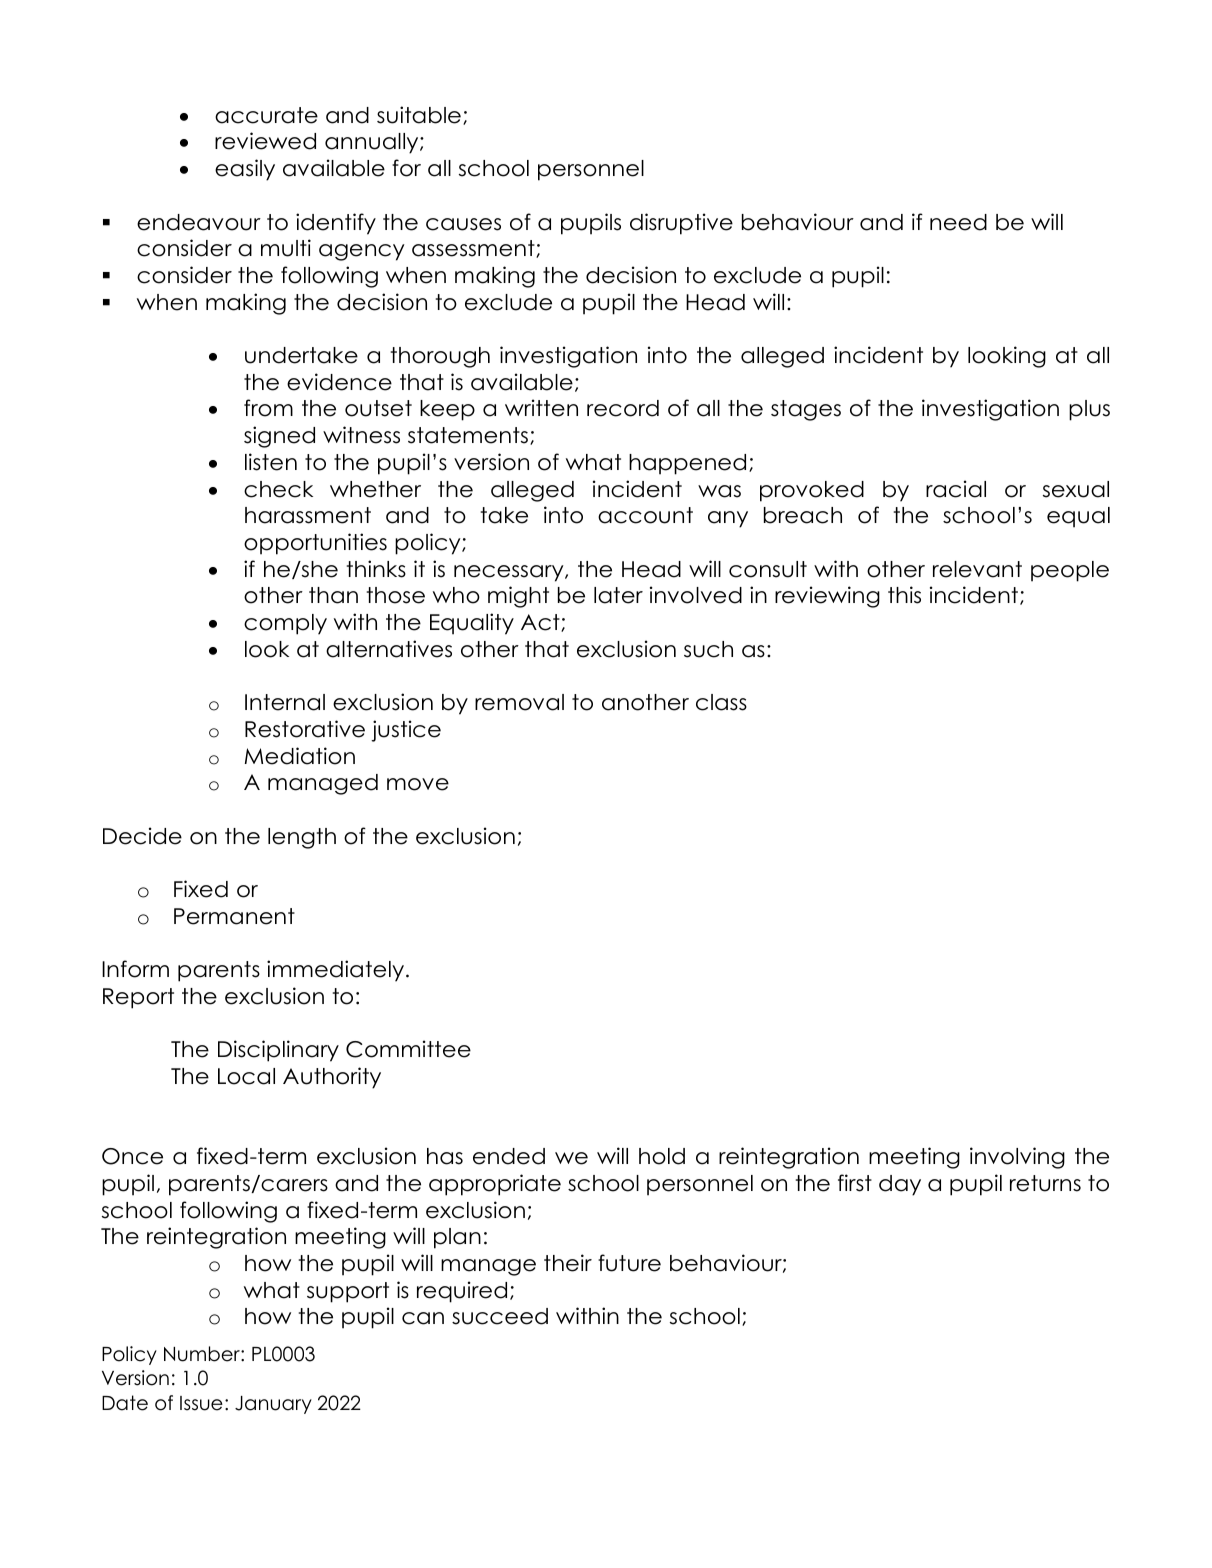 Image resolution: width=1212 pixels, height=1568 pixels. What do you see at coordinates (904, 595) in the screenshot?
I see `this` at bounding box center [904, 595].
